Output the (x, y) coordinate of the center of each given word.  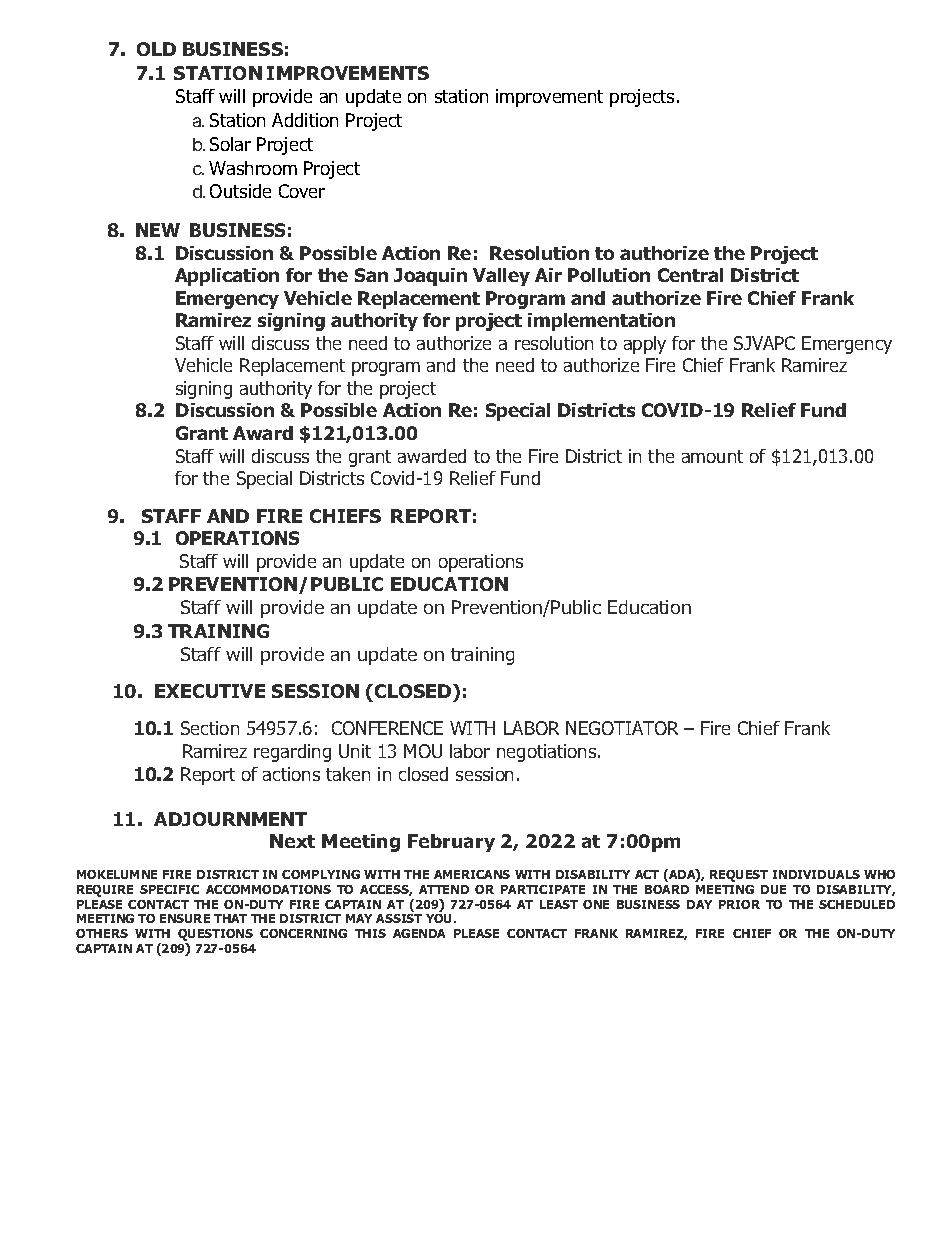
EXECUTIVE (210, 691)
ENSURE (185, 918)
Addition (305, 120)
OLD (156, 49)
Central (690, 275)
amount (712, 456)
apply (645, 345)
